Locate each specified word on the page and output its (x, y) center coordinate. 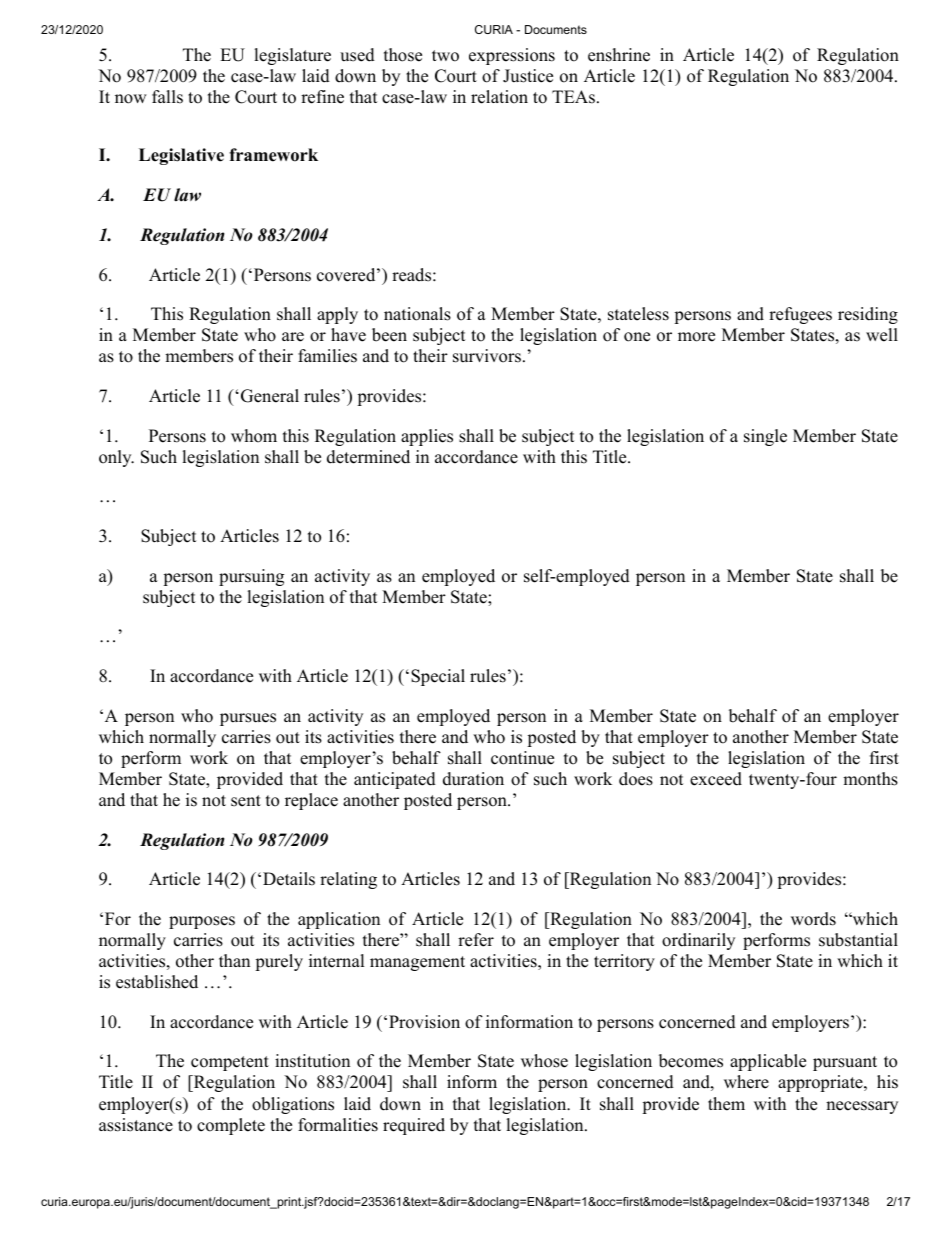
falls (167, 97)
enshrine (619, 55)
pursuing (251, 577)
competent (230, 1063)
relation (499, 97)
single (765, 437)
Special (438, 677)
